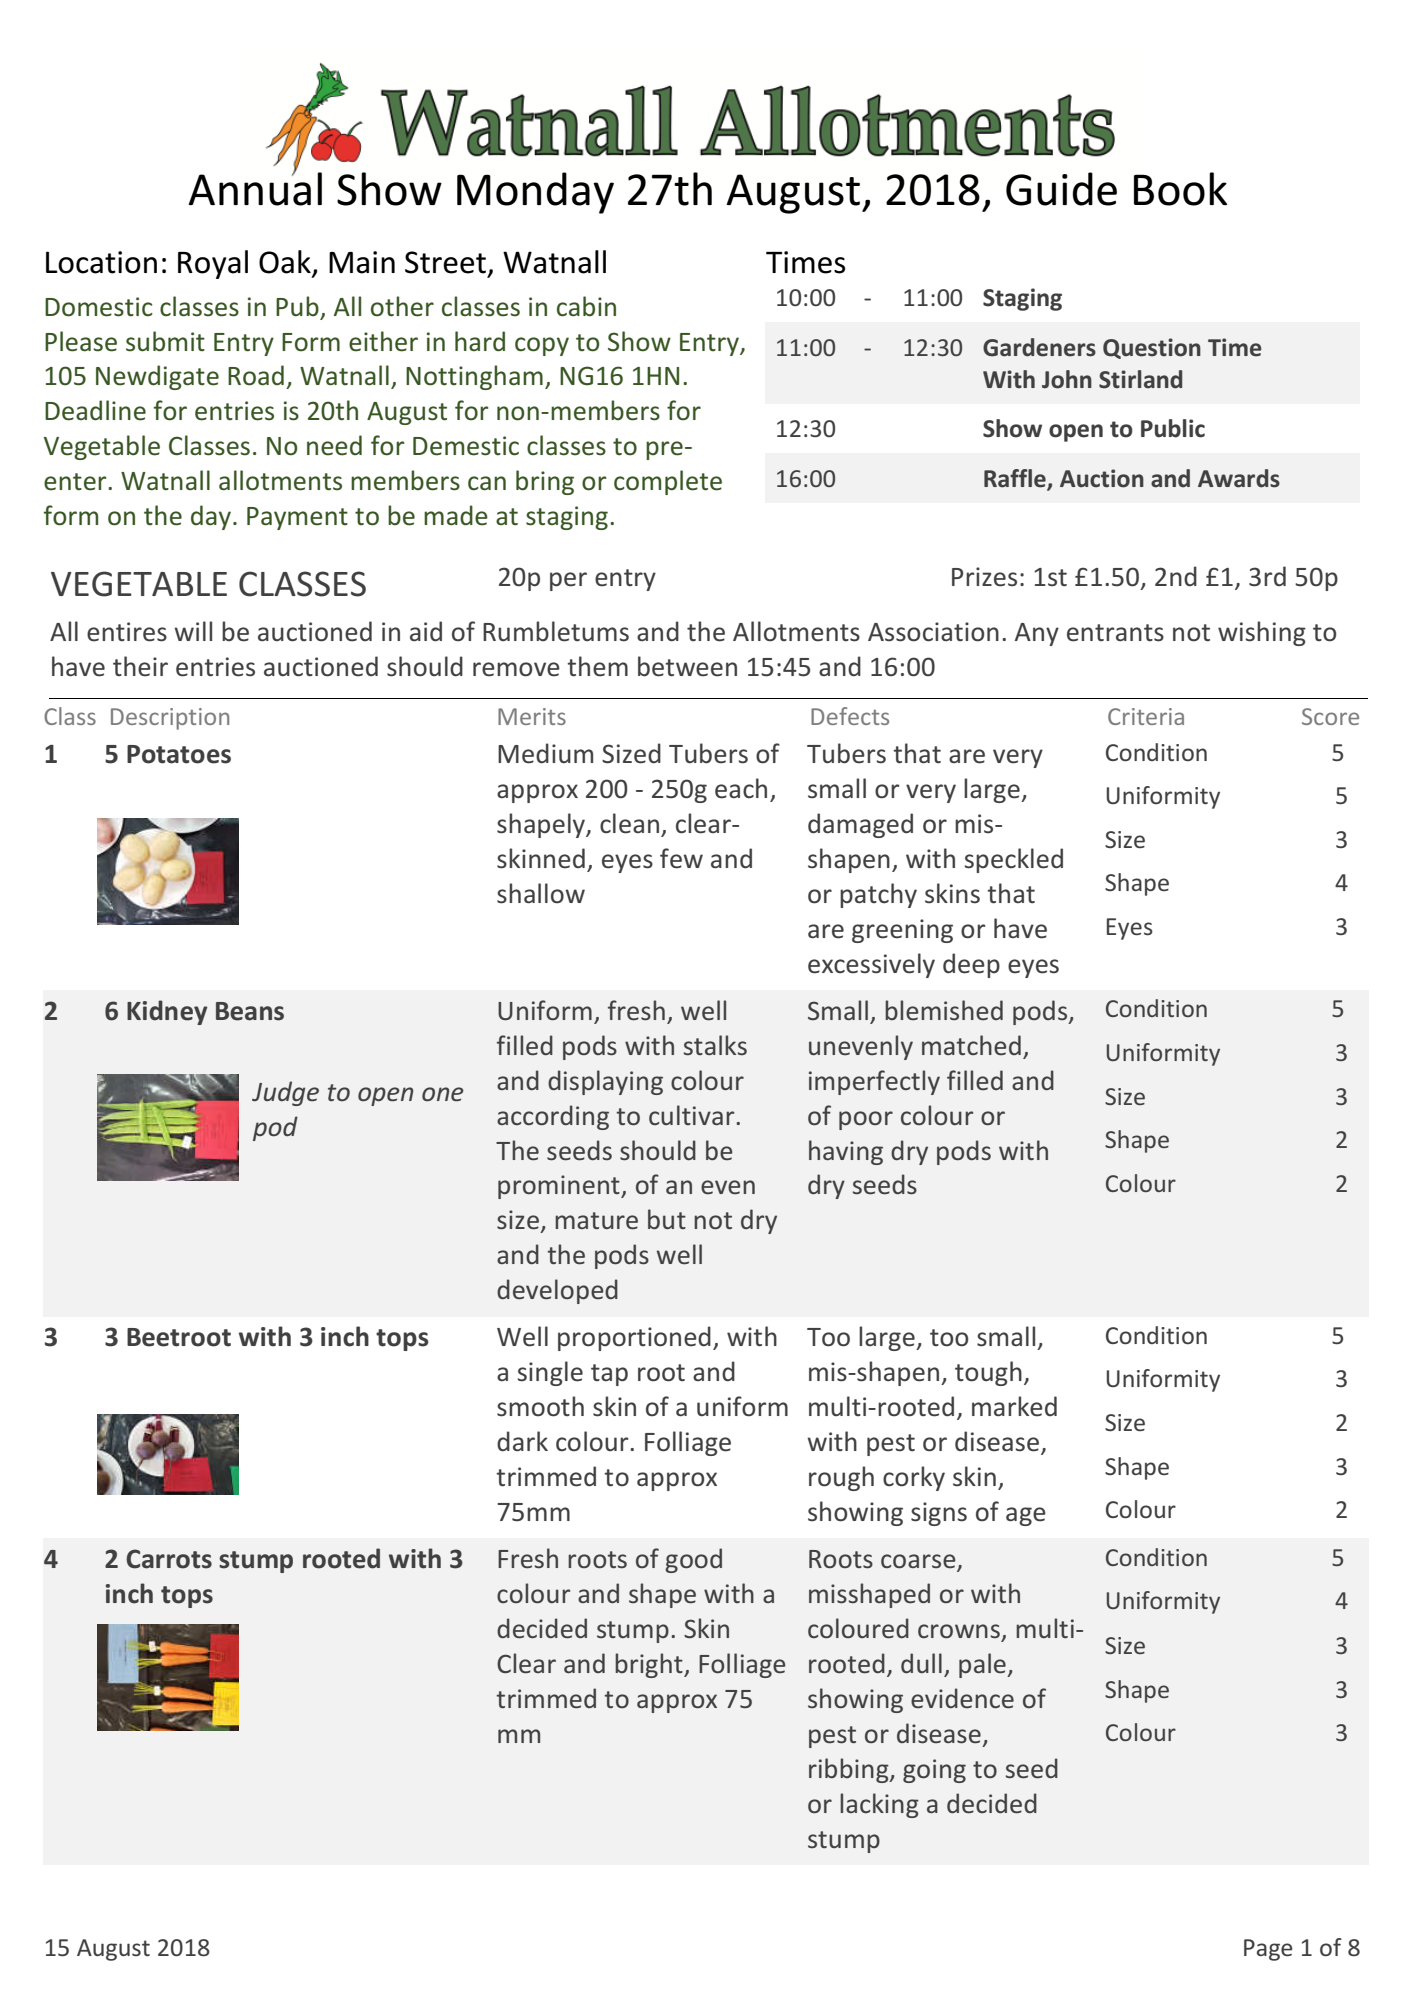 This image has width=1419, height=2008. Describe the element at coordinates (715, 1045) in the image. I see `stalks` at that location.
